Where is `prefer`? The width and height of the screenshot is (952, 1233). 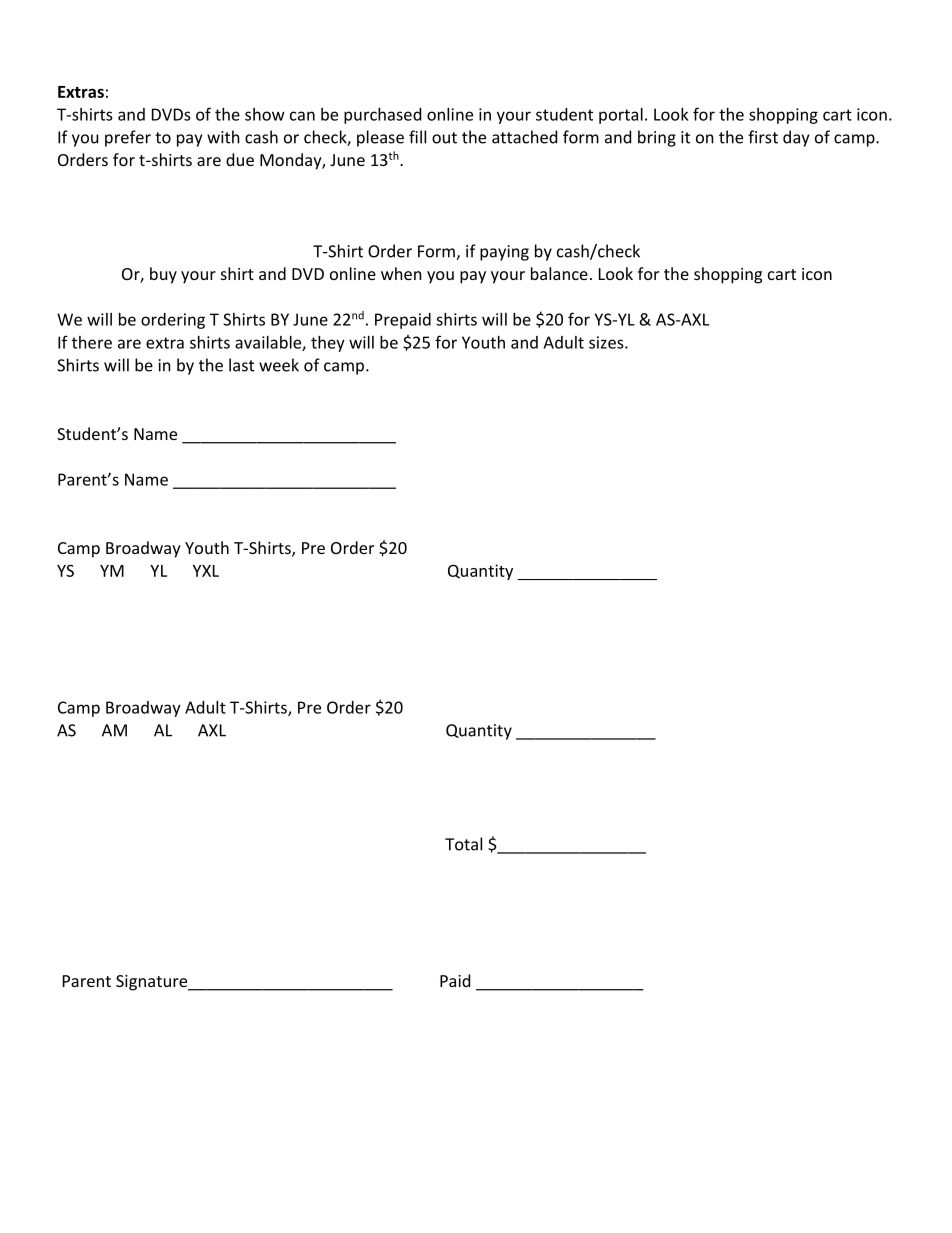 prefer is located at coordinates (128, 138).
